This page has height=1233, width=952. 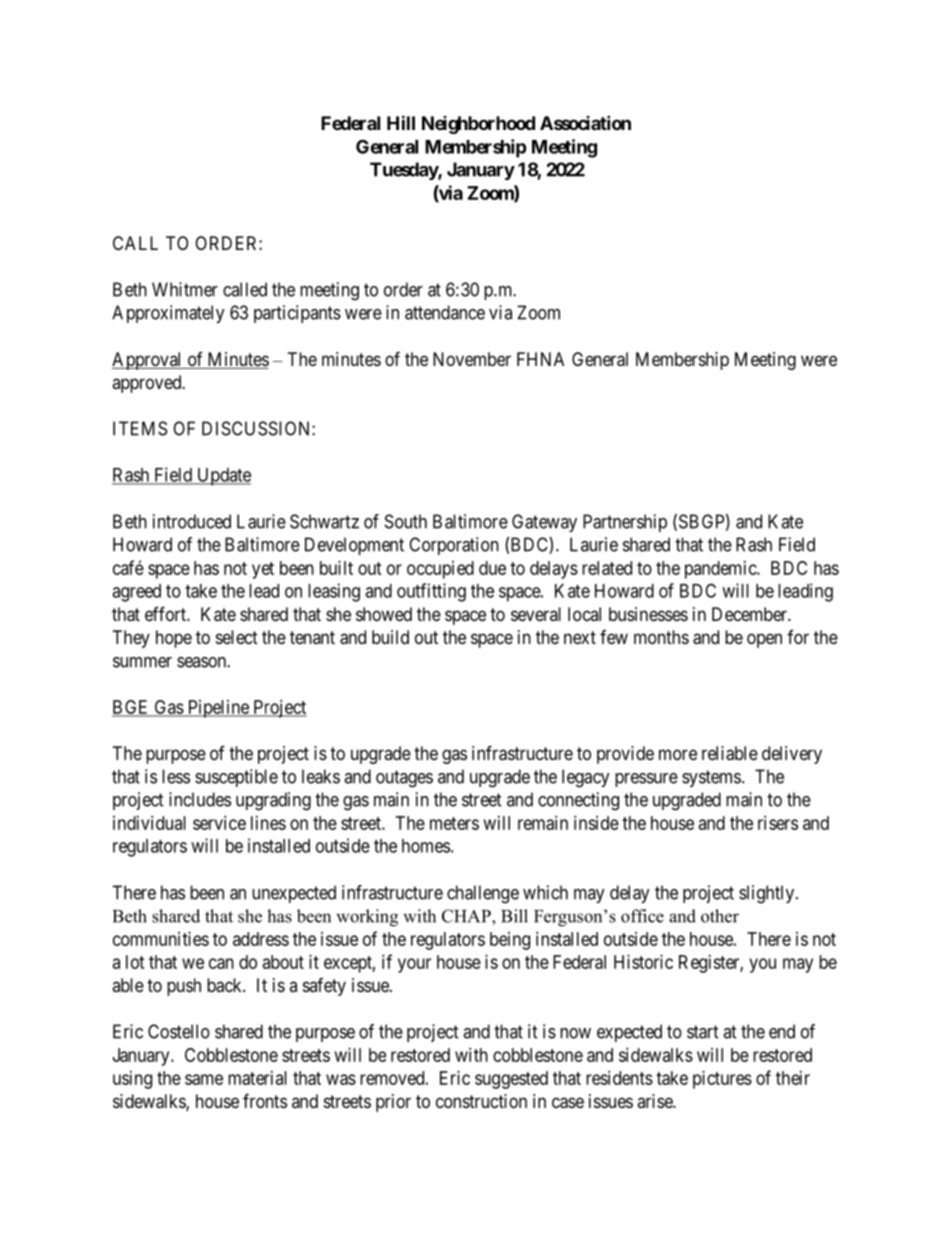 What do you see at coordinates (585, 122) in the page?
I see `Association` at bounding box center [585, 122].
